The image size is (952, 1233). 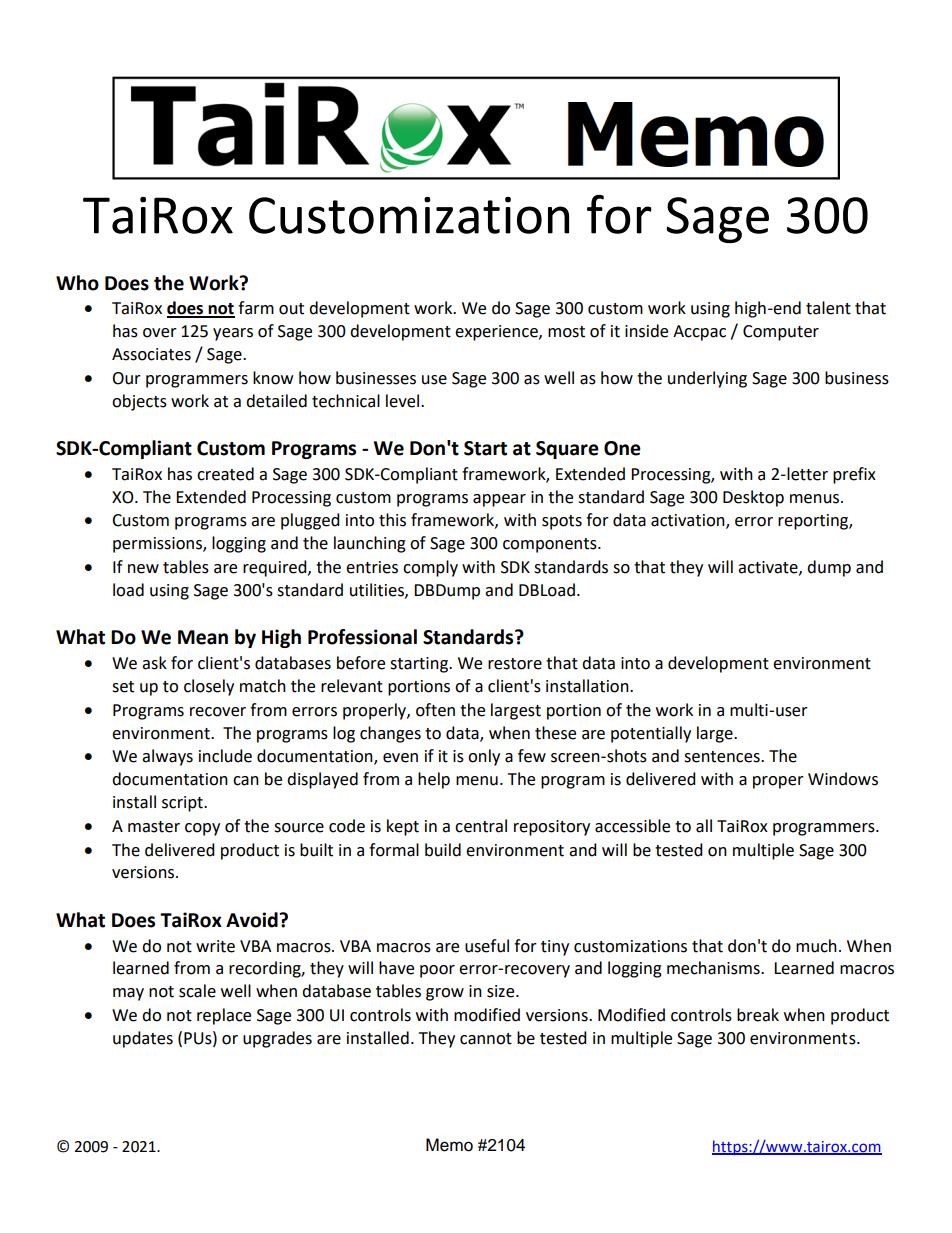 What do you see at coordinates (449, 1145) in the image?
I see `Memo` at bounding box center [449, 1145].
